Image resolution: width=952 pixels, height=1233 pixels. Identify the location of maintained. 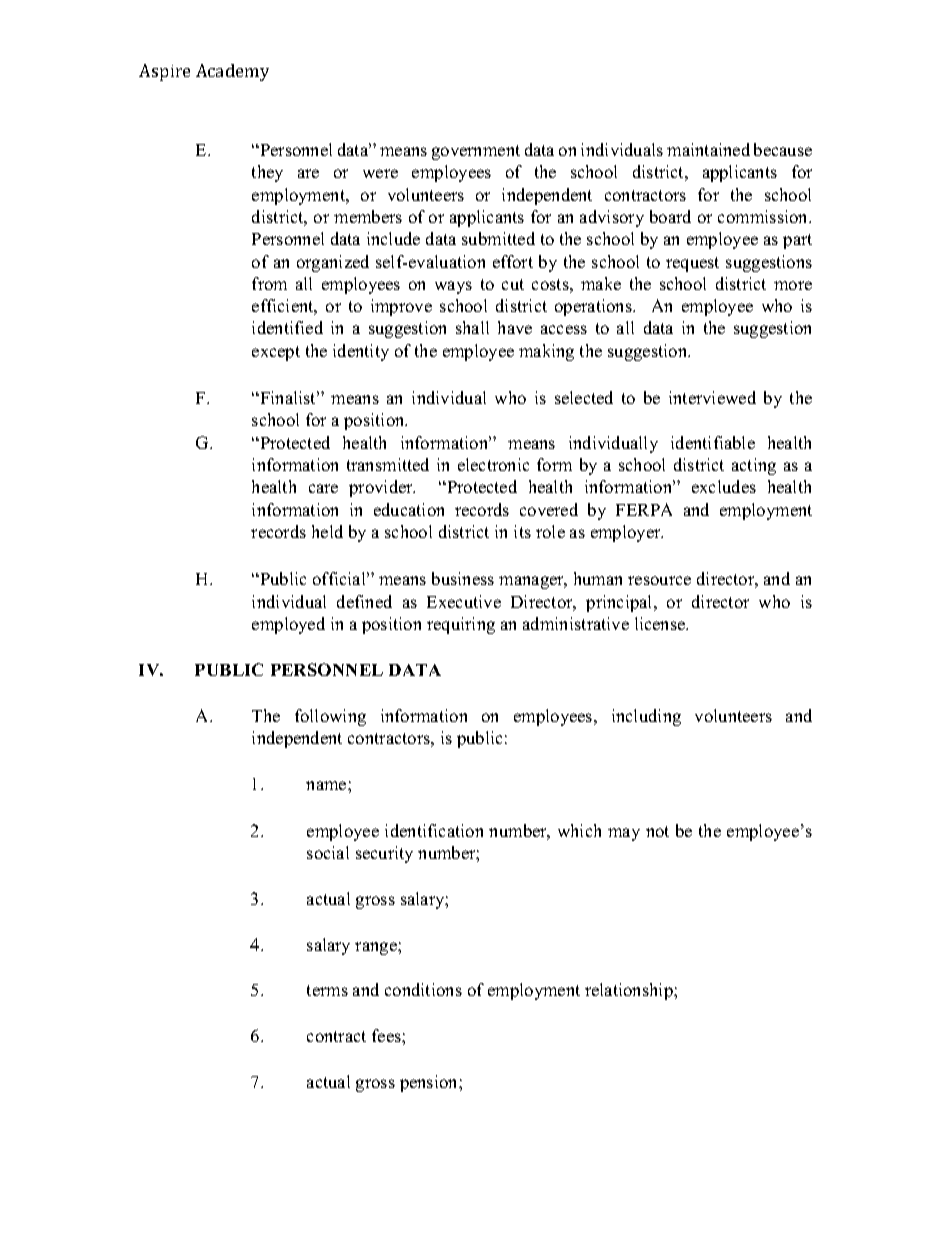
(708, 149).
